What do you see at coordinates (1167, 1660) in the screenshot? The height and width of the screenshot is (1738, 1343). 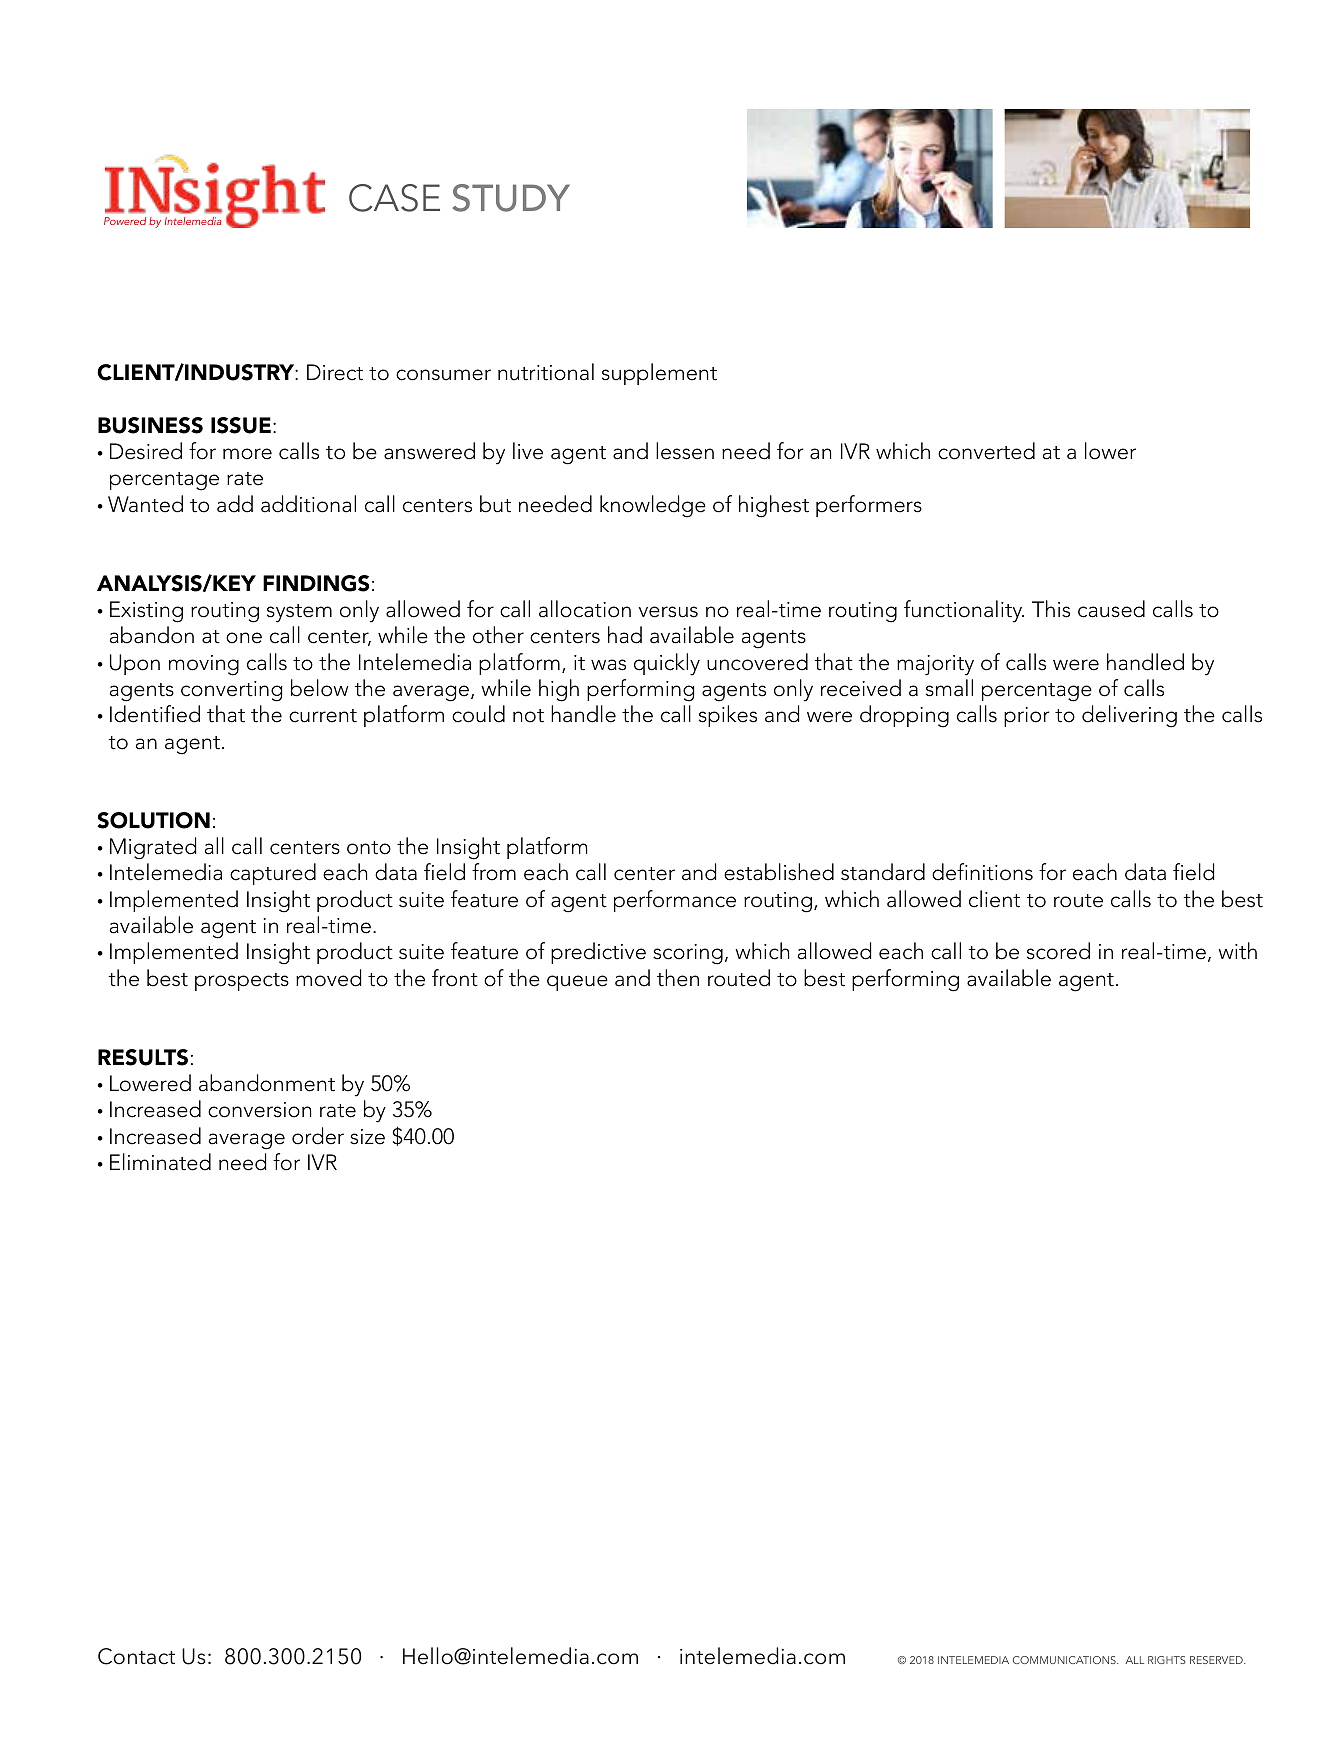 I see `RIGHTS` at bounding box center [1167, 1660].
